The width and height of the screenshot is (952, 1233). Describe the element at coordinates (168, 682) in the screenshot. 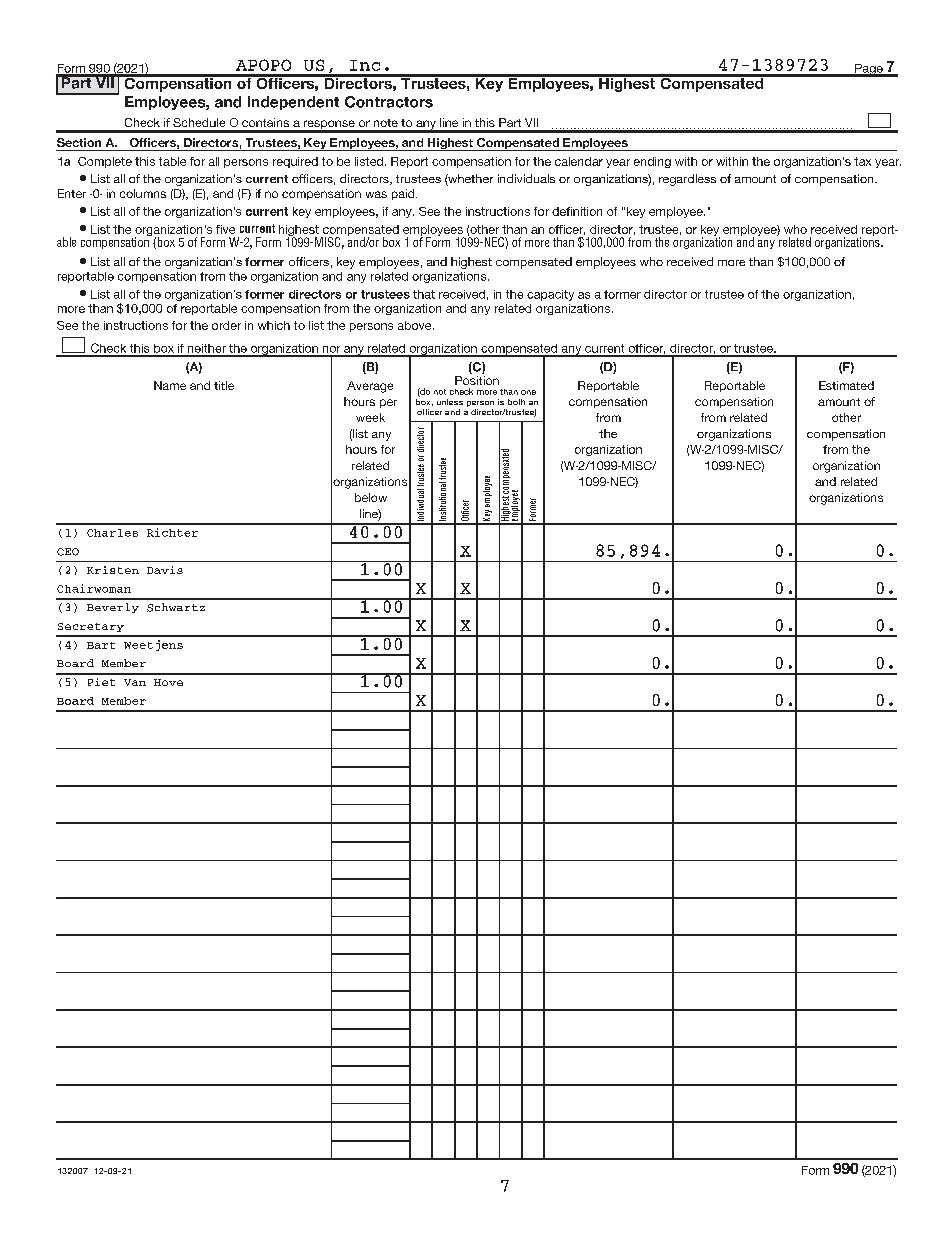

I see `Hove` at that location.
